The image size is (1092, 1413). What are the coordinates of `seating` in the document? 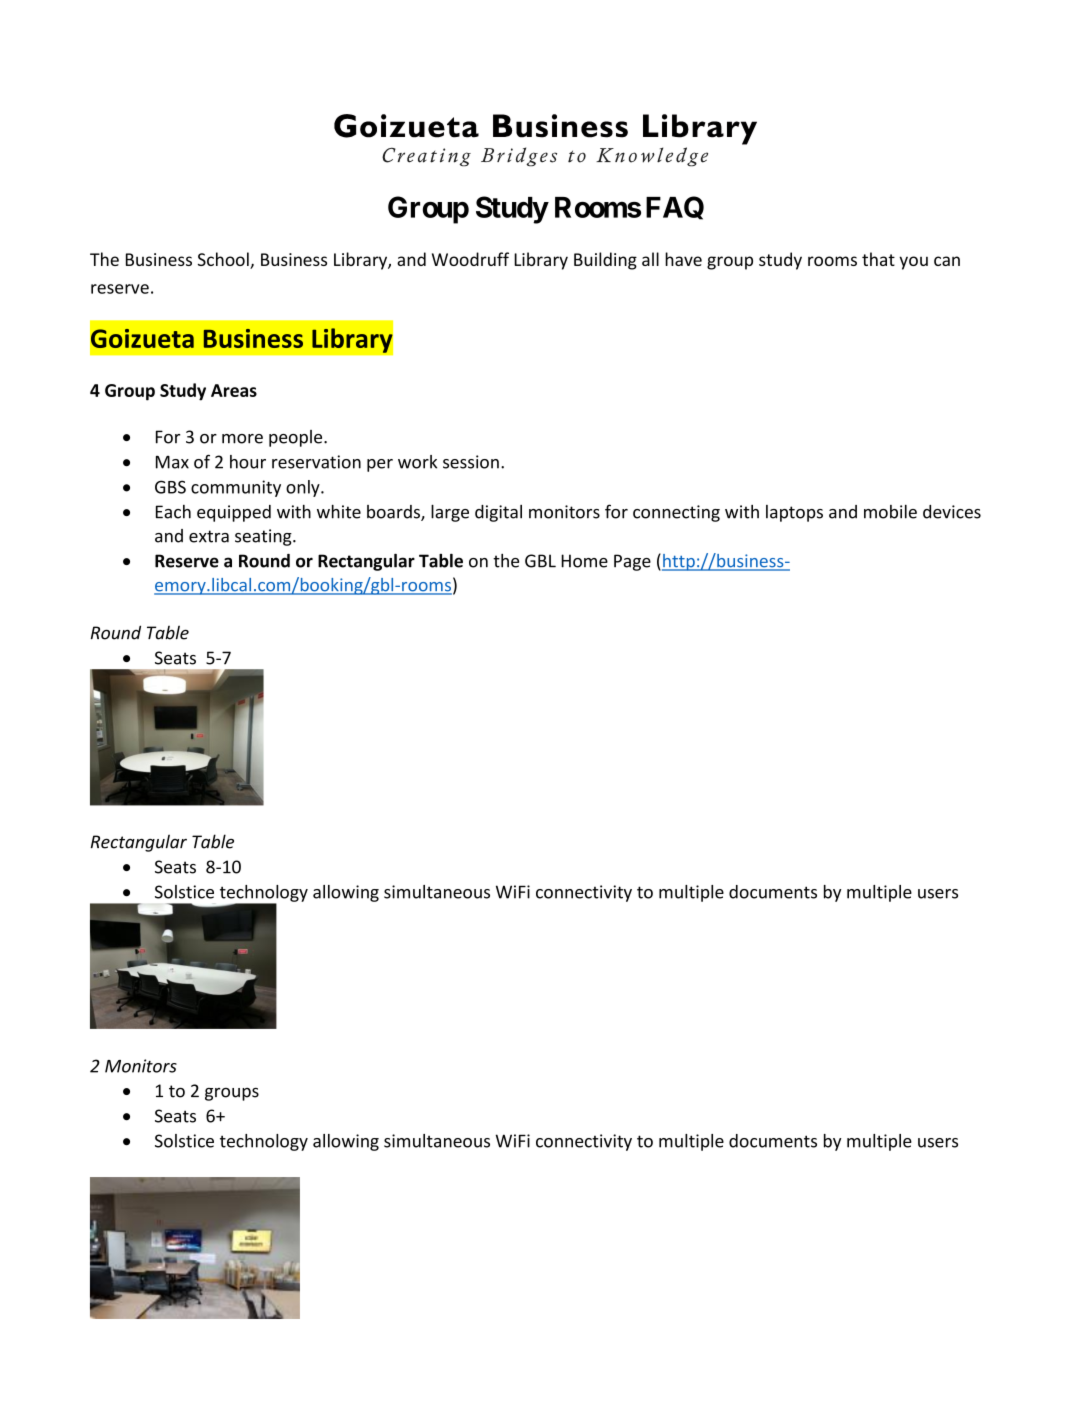 It's located at (264, 537).
